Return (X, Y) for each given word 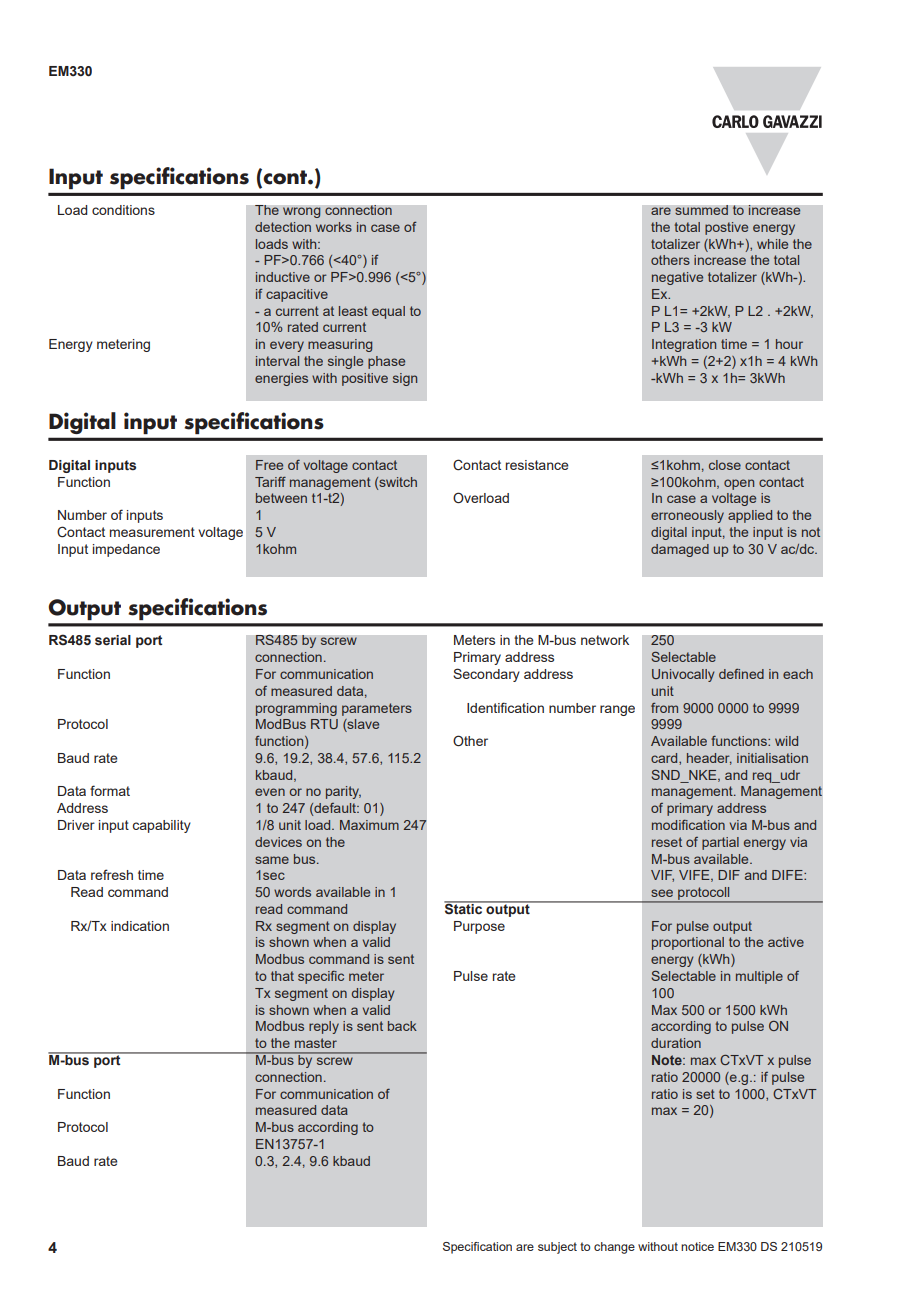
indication (140, 926)
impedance (126, 550)
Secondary (486, 675)
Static (464, 908)
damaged (680, 550)
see (662, 893)
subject (557, 1248)
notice (697, 1246)
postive (726, 228)
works (334, 227)
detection (283, 227)
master (316, 1043)
